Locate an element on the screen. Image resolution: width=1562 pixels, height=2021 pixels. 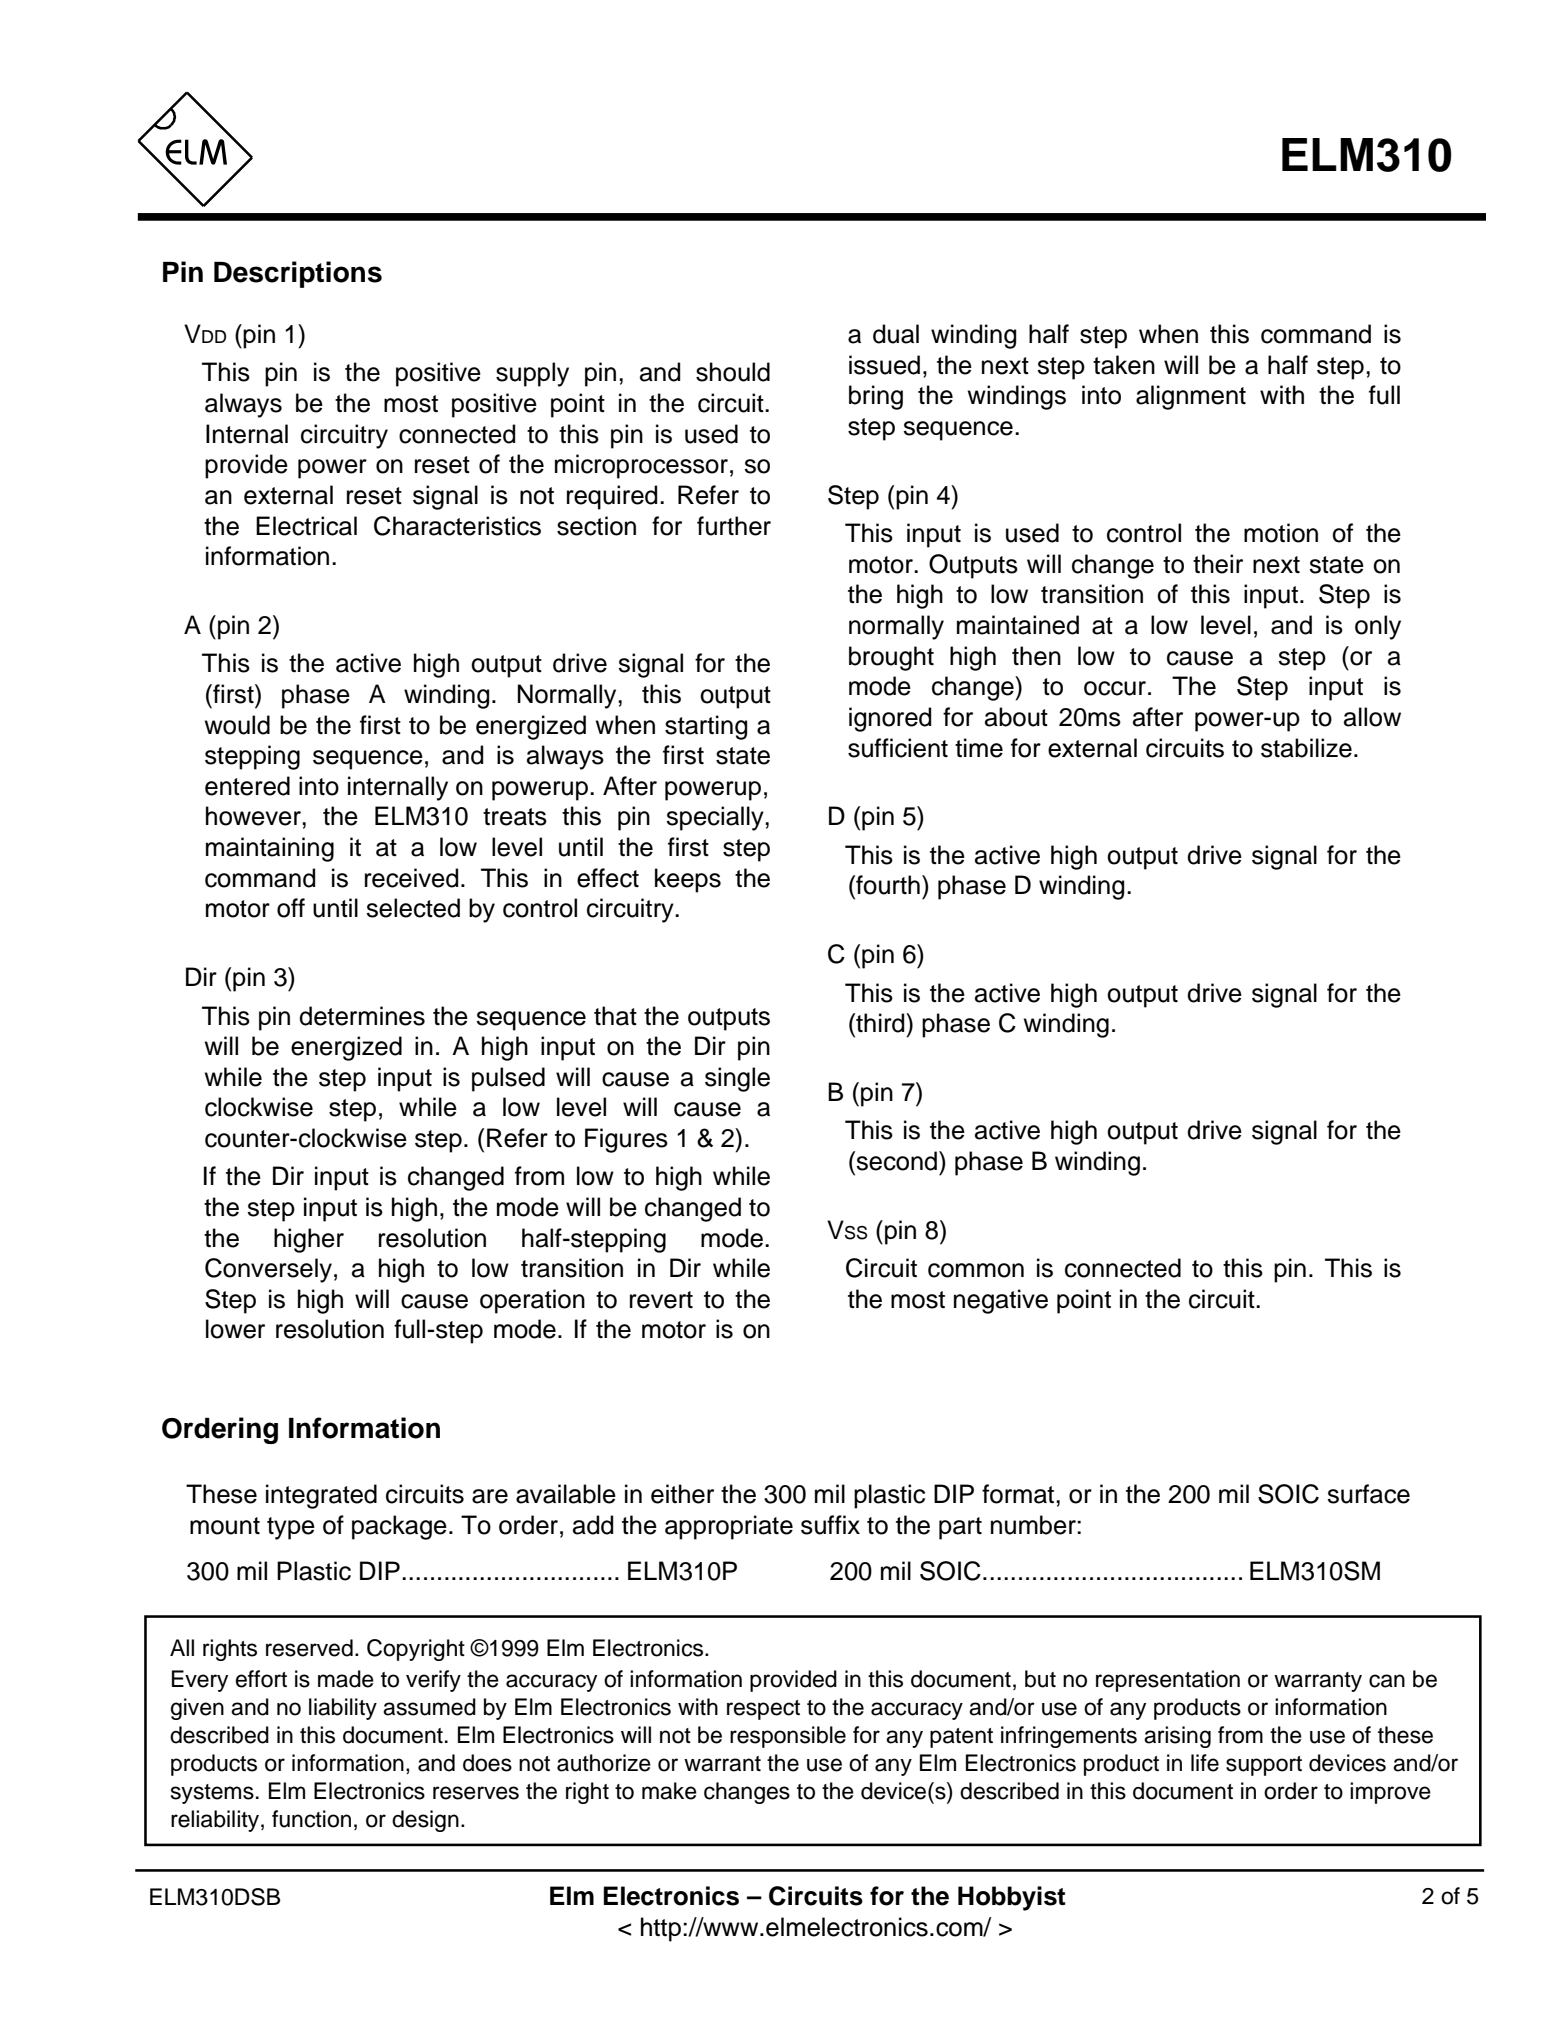
negative is located at coordinates (1001, 1301).
